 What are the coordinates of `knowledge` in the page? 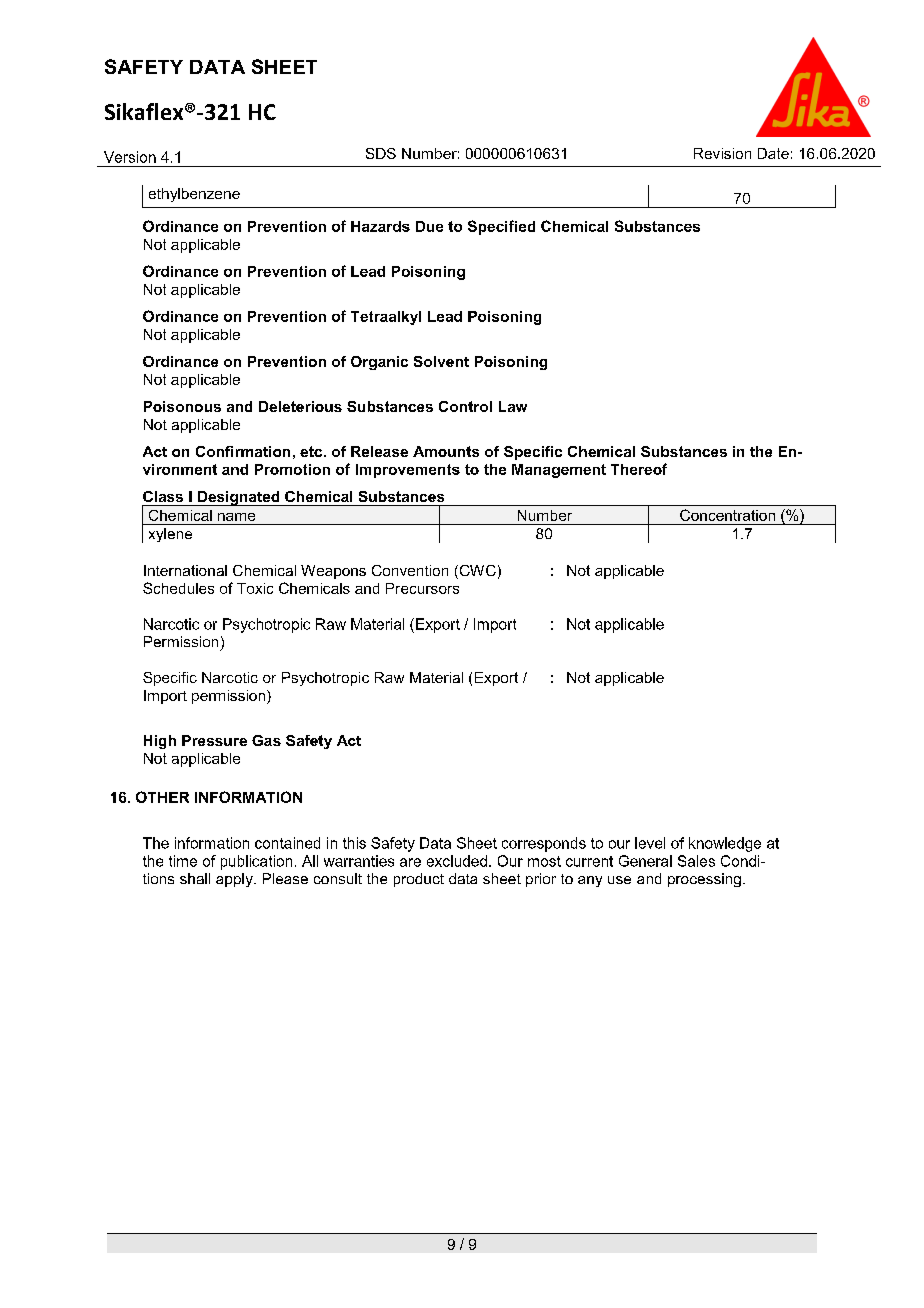 It's located at (725, 844).
